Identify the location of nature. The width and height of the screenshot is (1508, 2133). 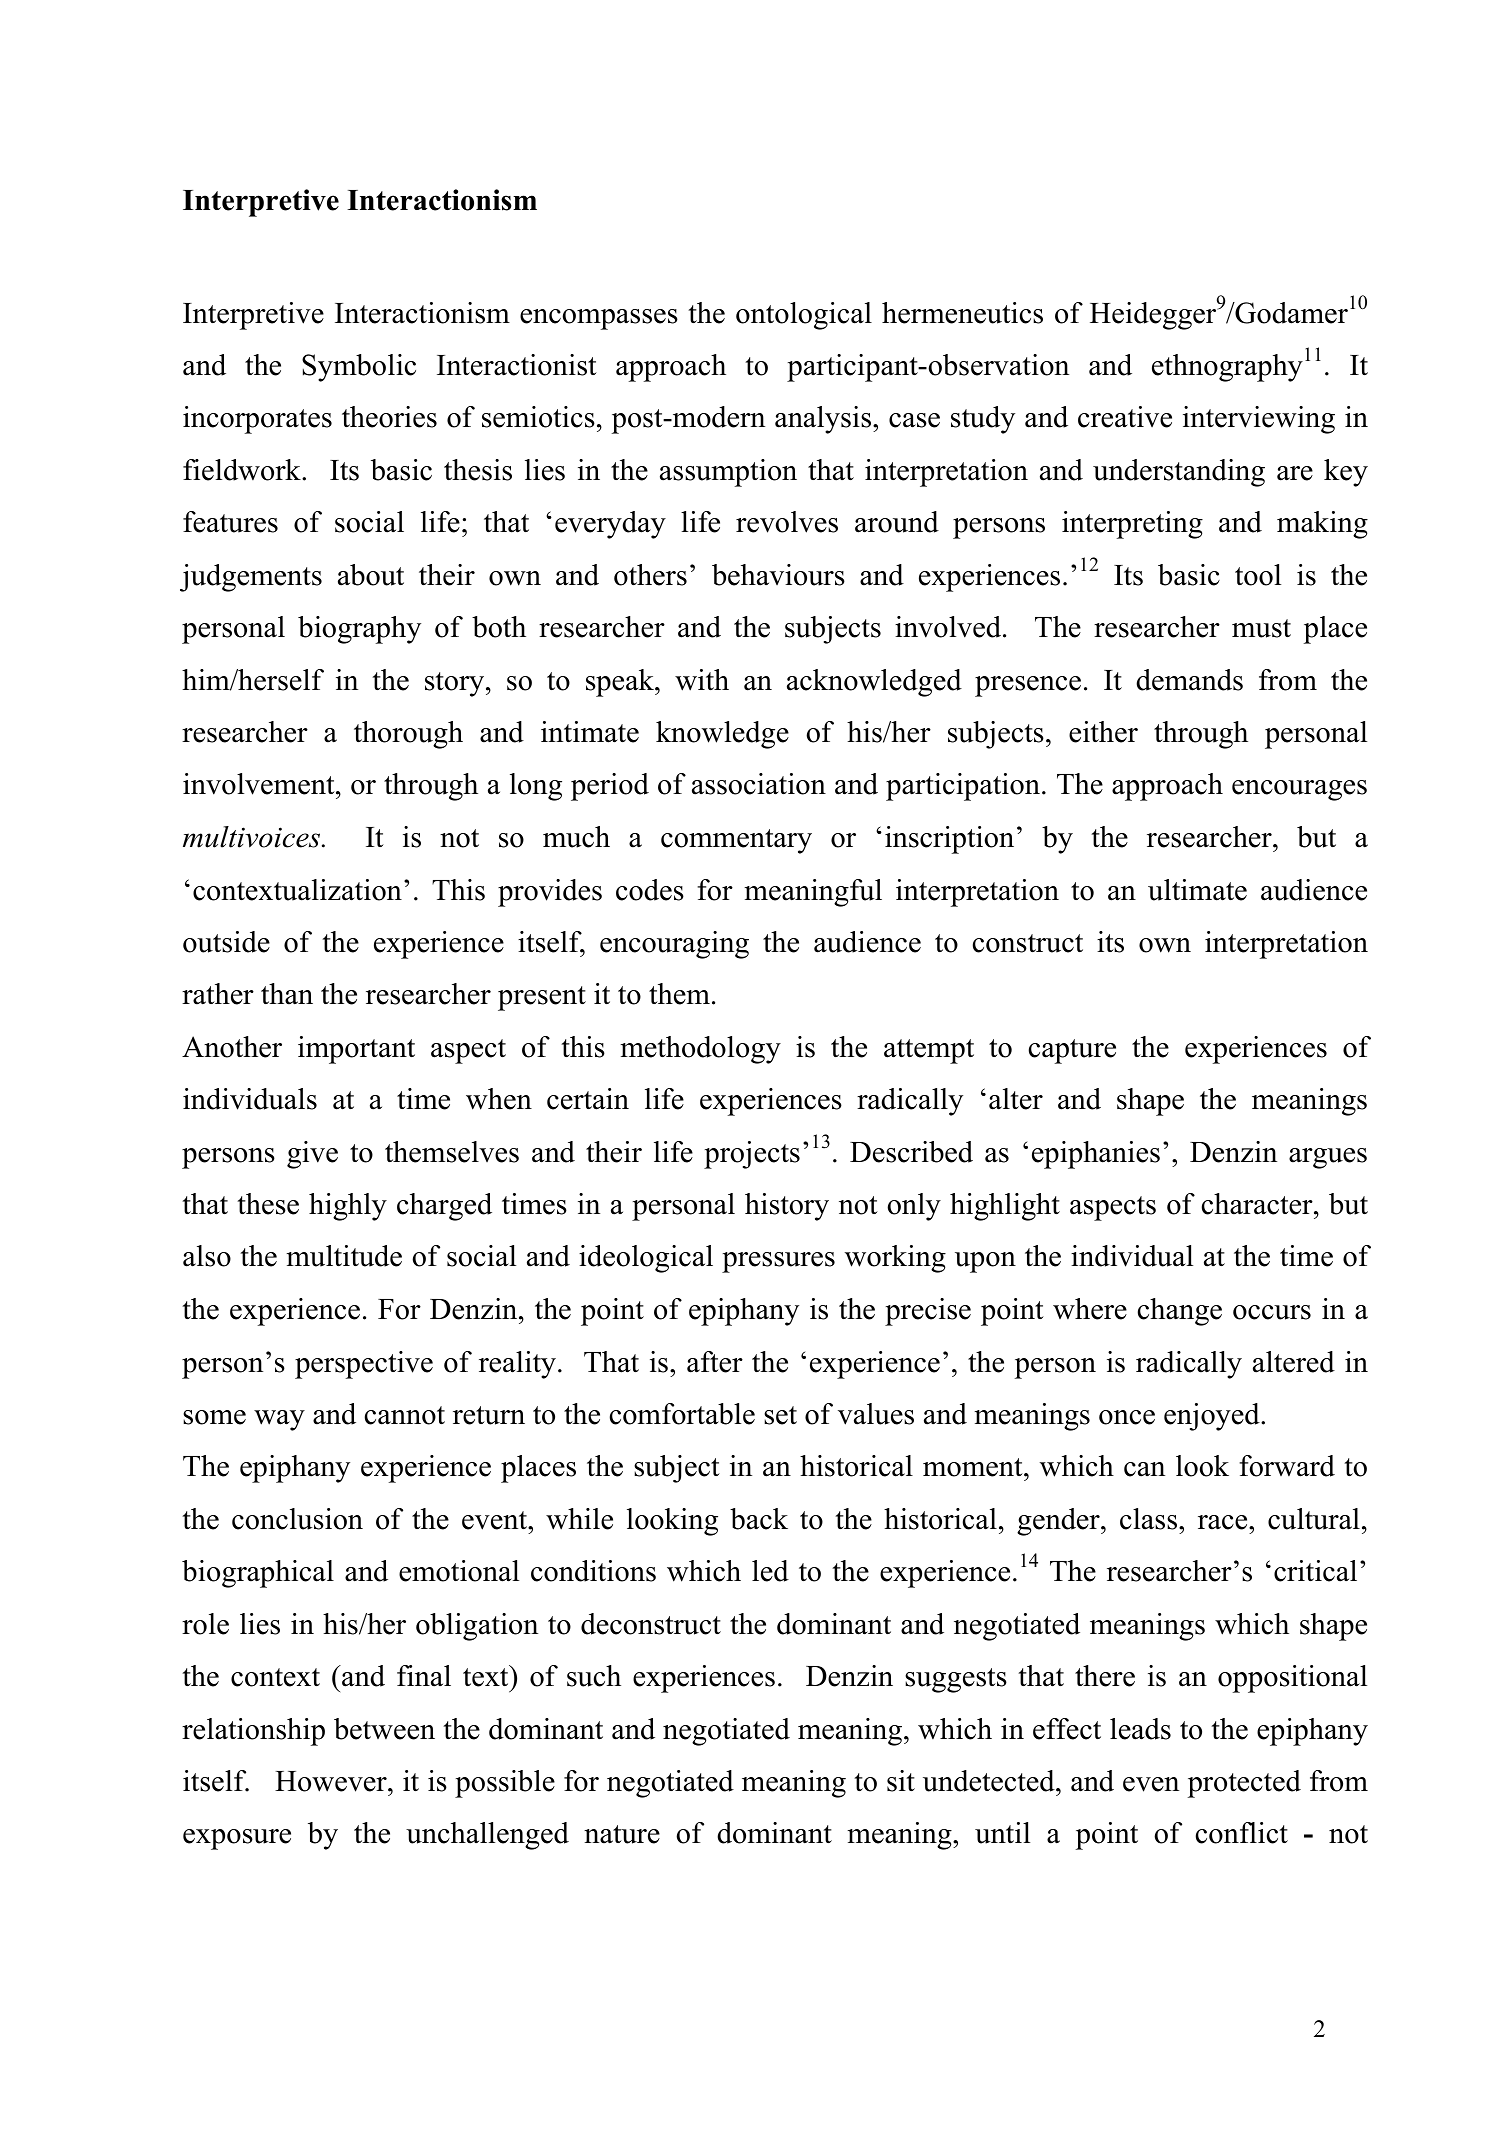
(622, 1834).
